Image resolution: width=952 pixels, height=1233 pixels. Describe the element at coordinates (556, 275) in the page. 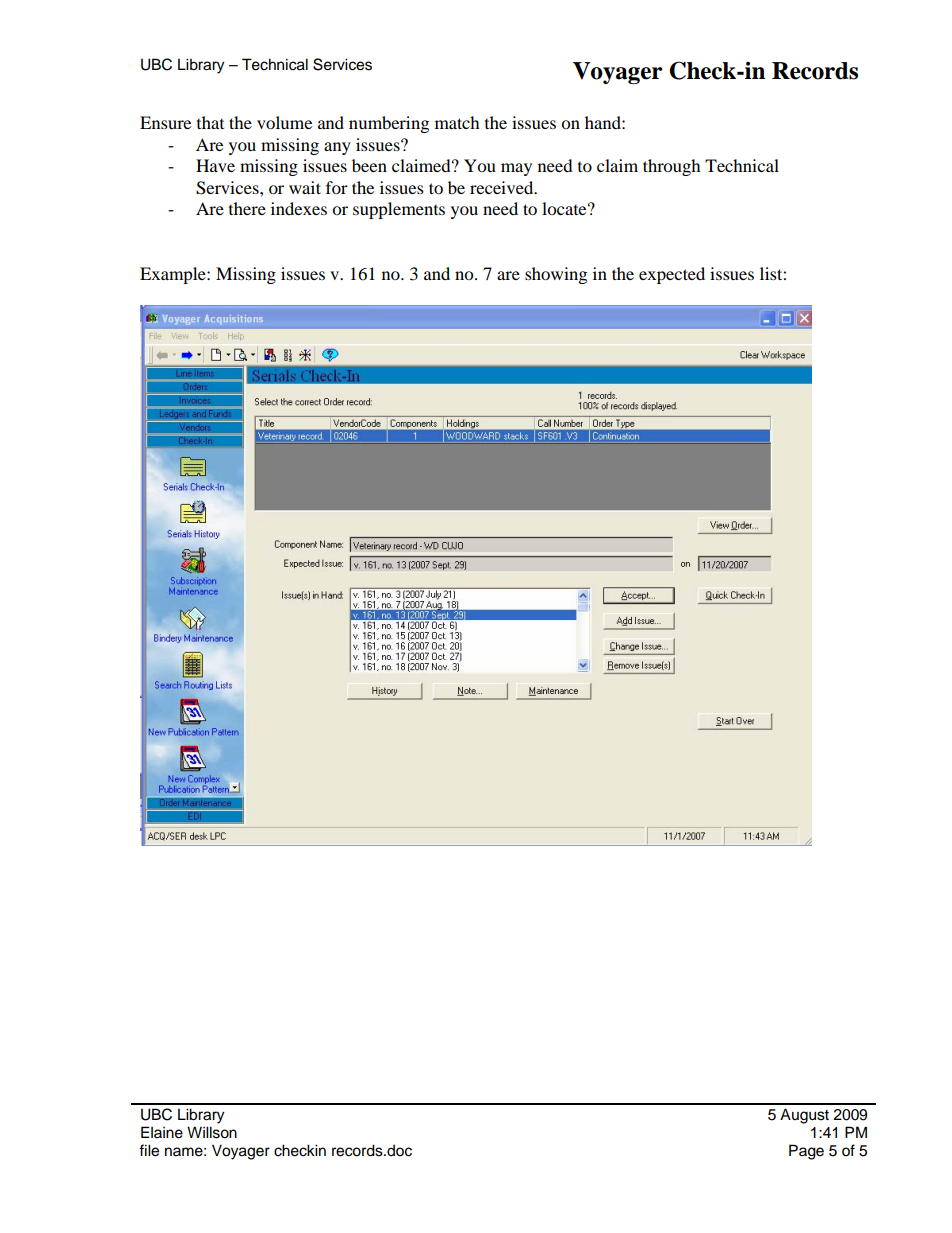

I see `showing` at that location.
